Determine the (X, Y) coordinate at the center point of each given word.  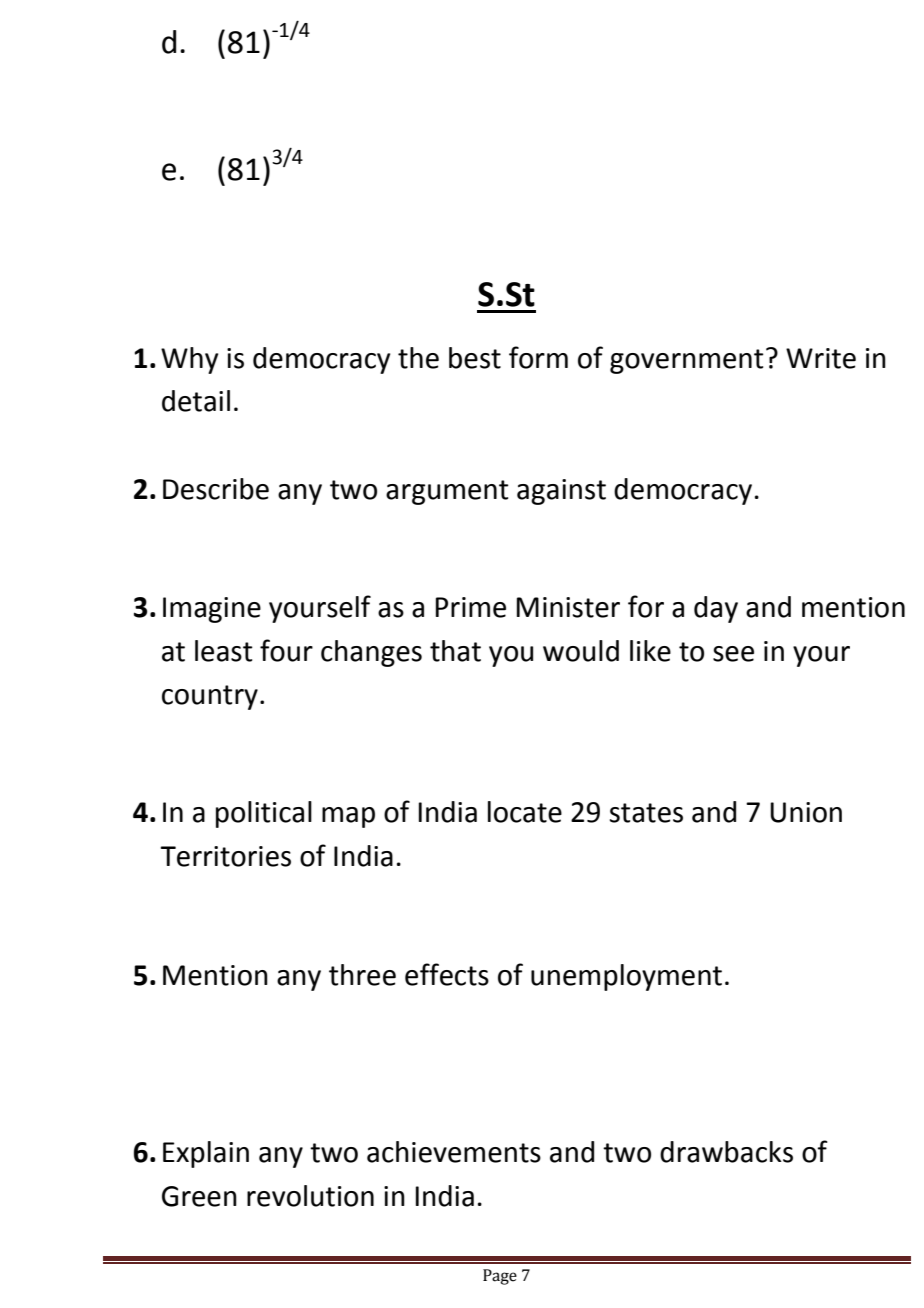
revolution (310, 1196)
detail (196, 401)
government (687, 361)
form (538, 357)
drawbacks (726, 1152)
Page (500, 1277)
